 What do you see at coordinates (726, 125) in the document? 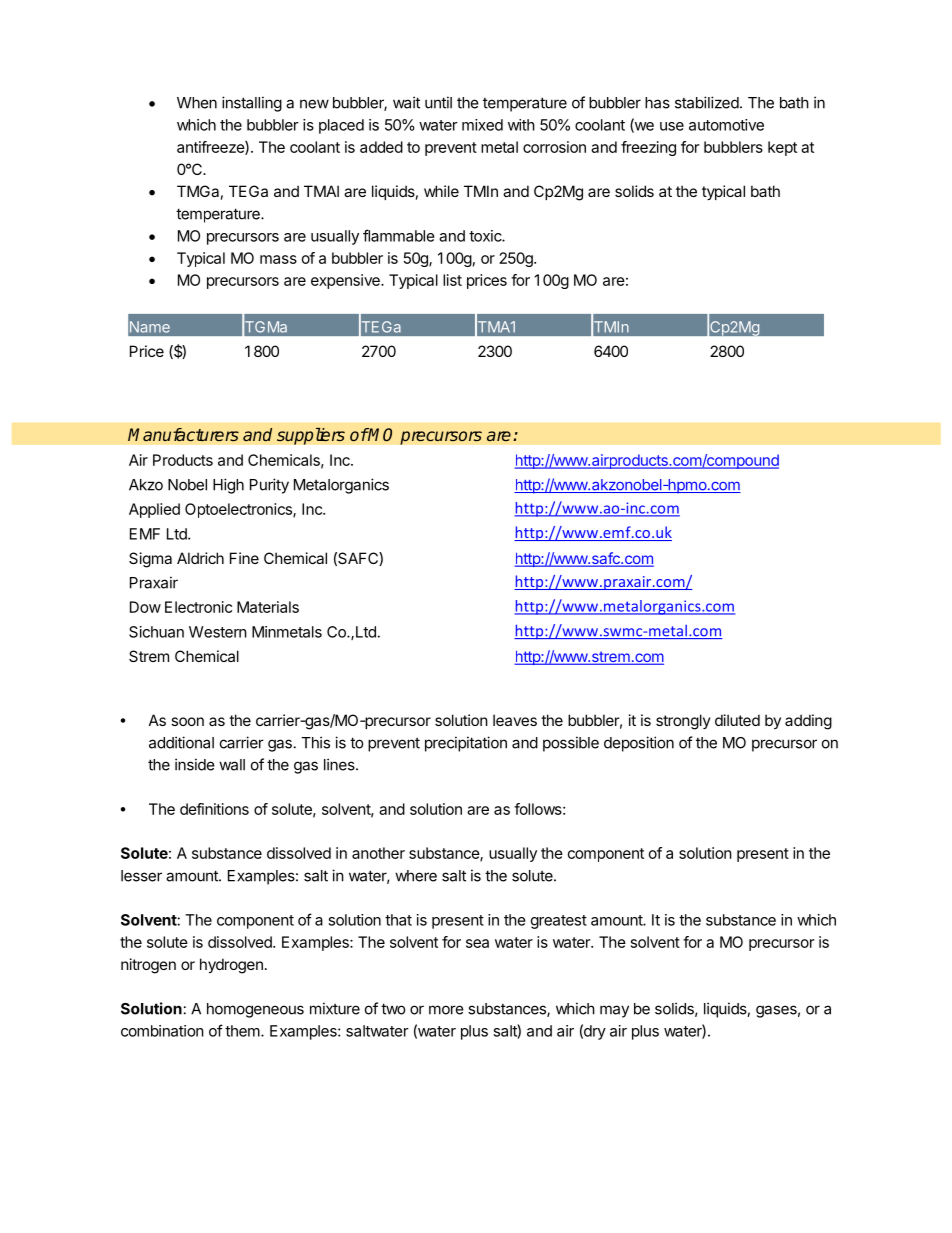
I see `automotive` at bounding box center [726, 125].
